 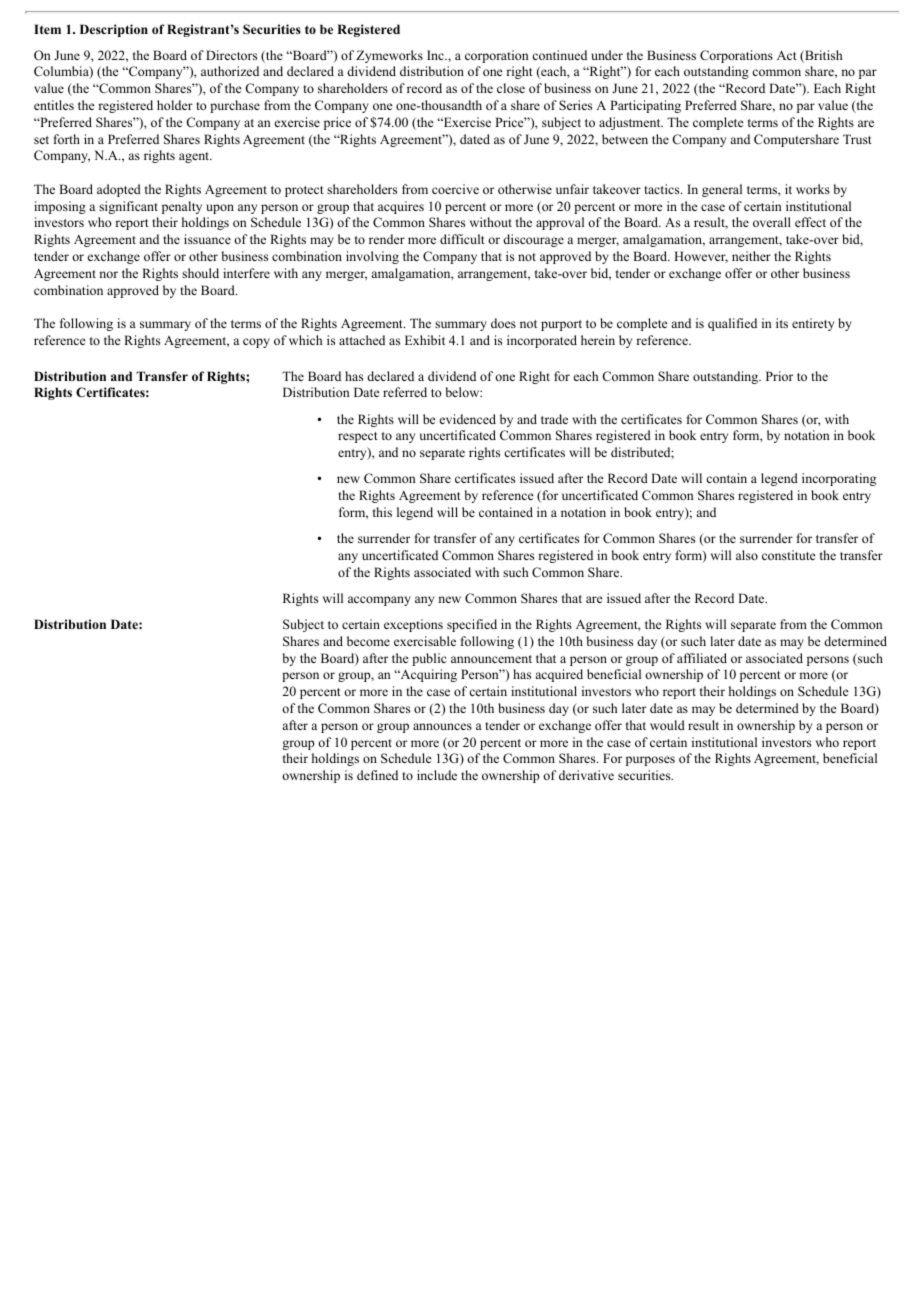 What do you see at coordinates (822, 56) in the image?
I see `British` at bounding box center [822, 56].
